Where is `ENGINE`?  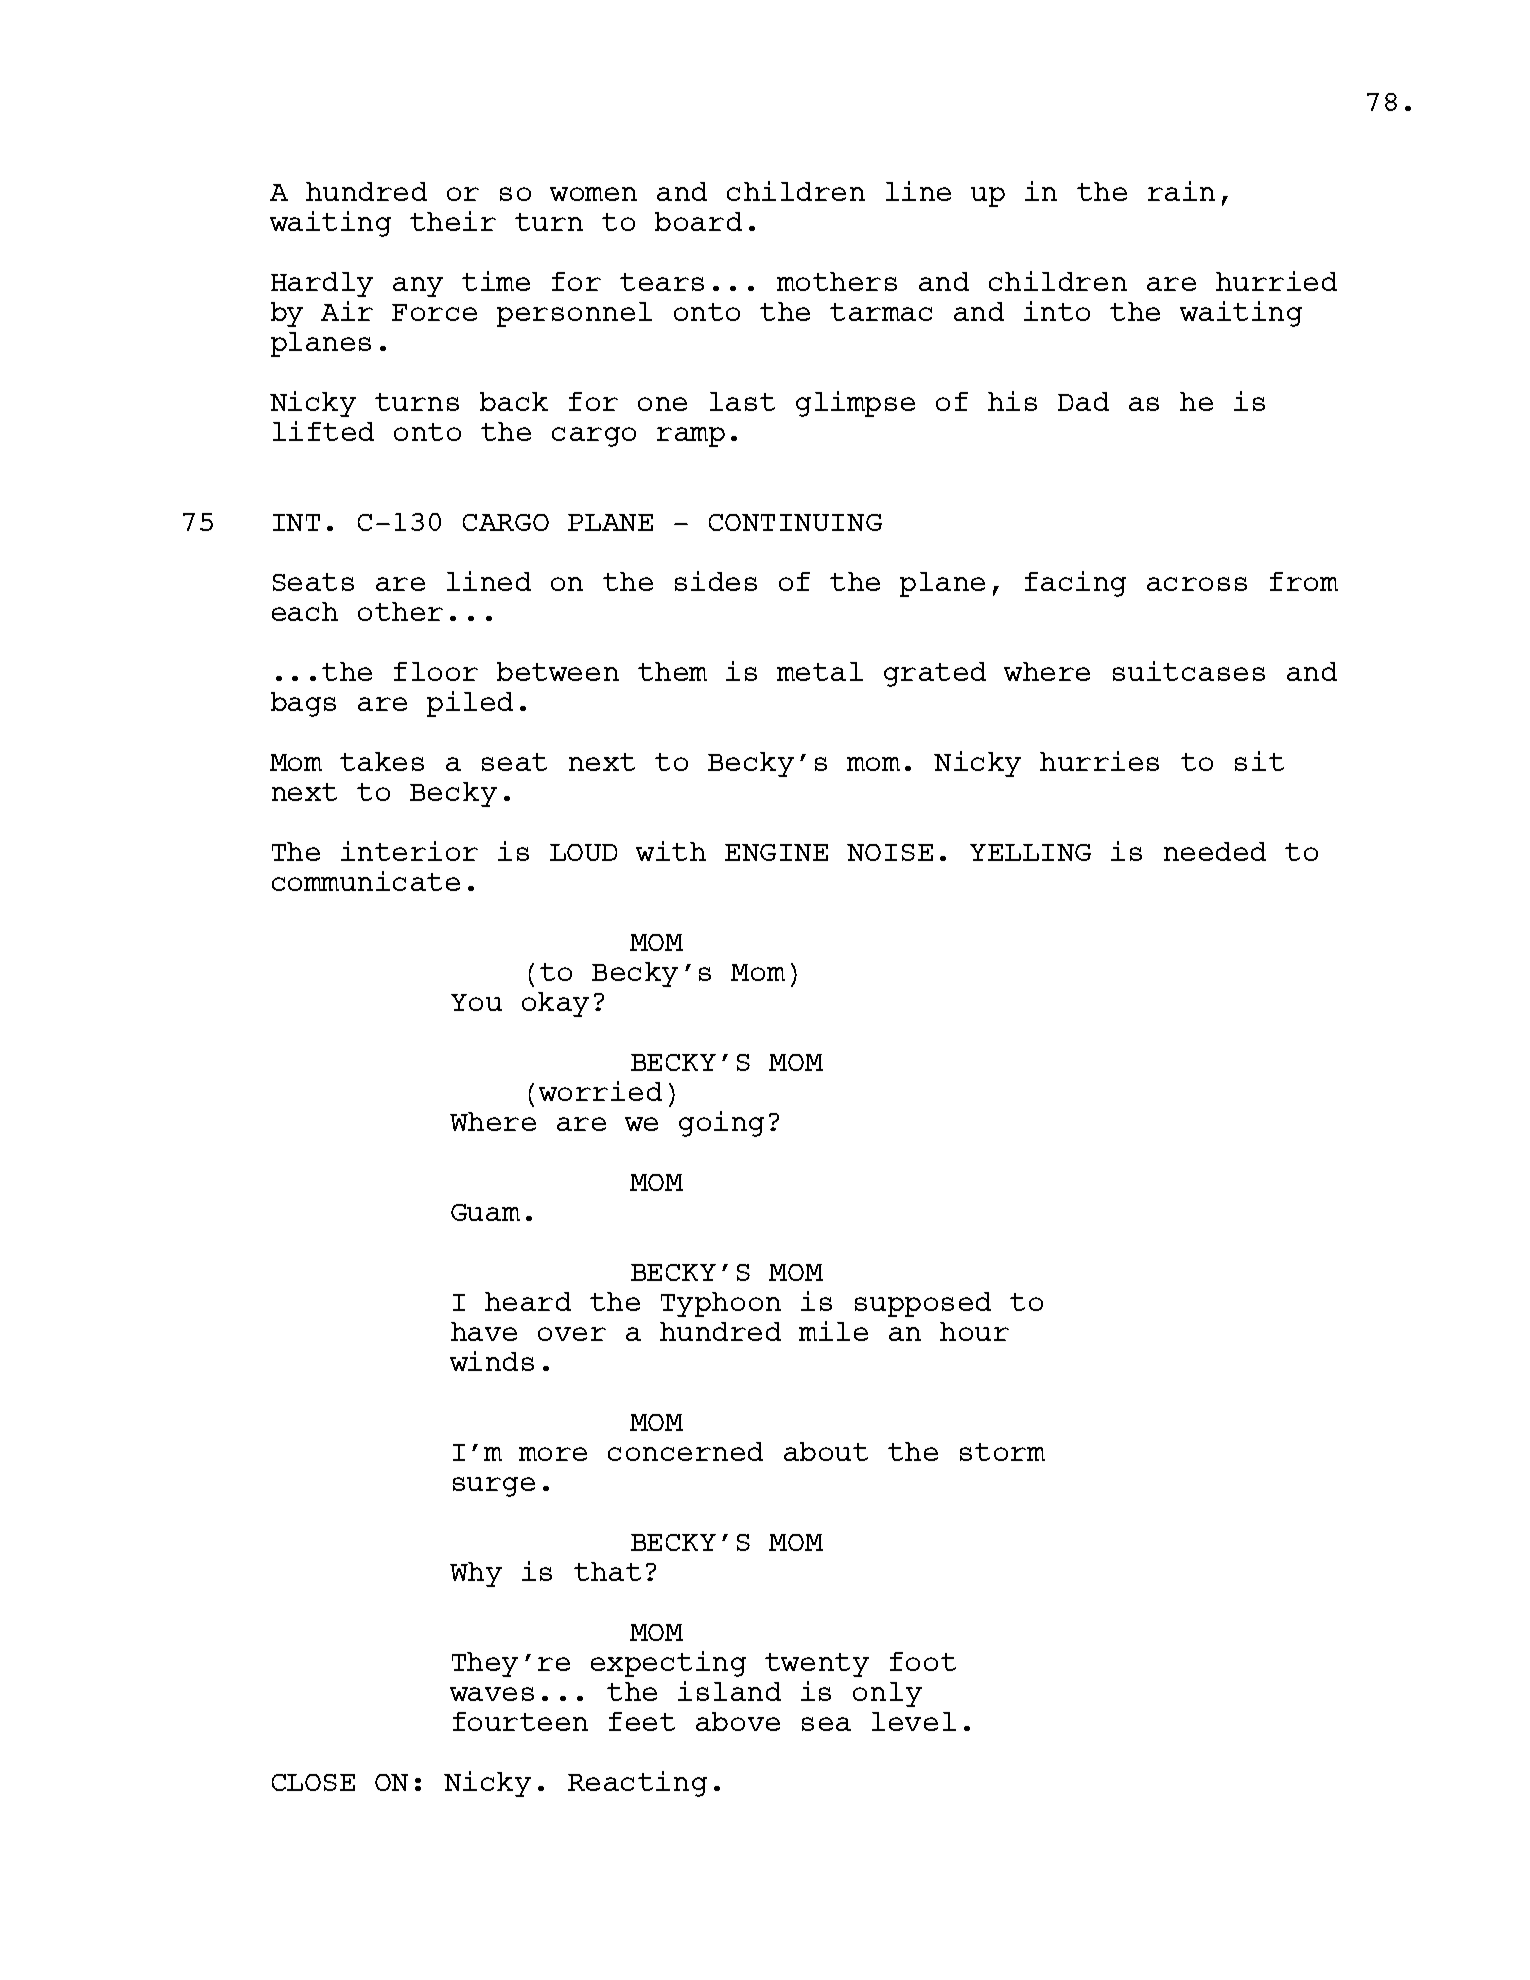 ENGINE is located at coordinates (776, 852).
